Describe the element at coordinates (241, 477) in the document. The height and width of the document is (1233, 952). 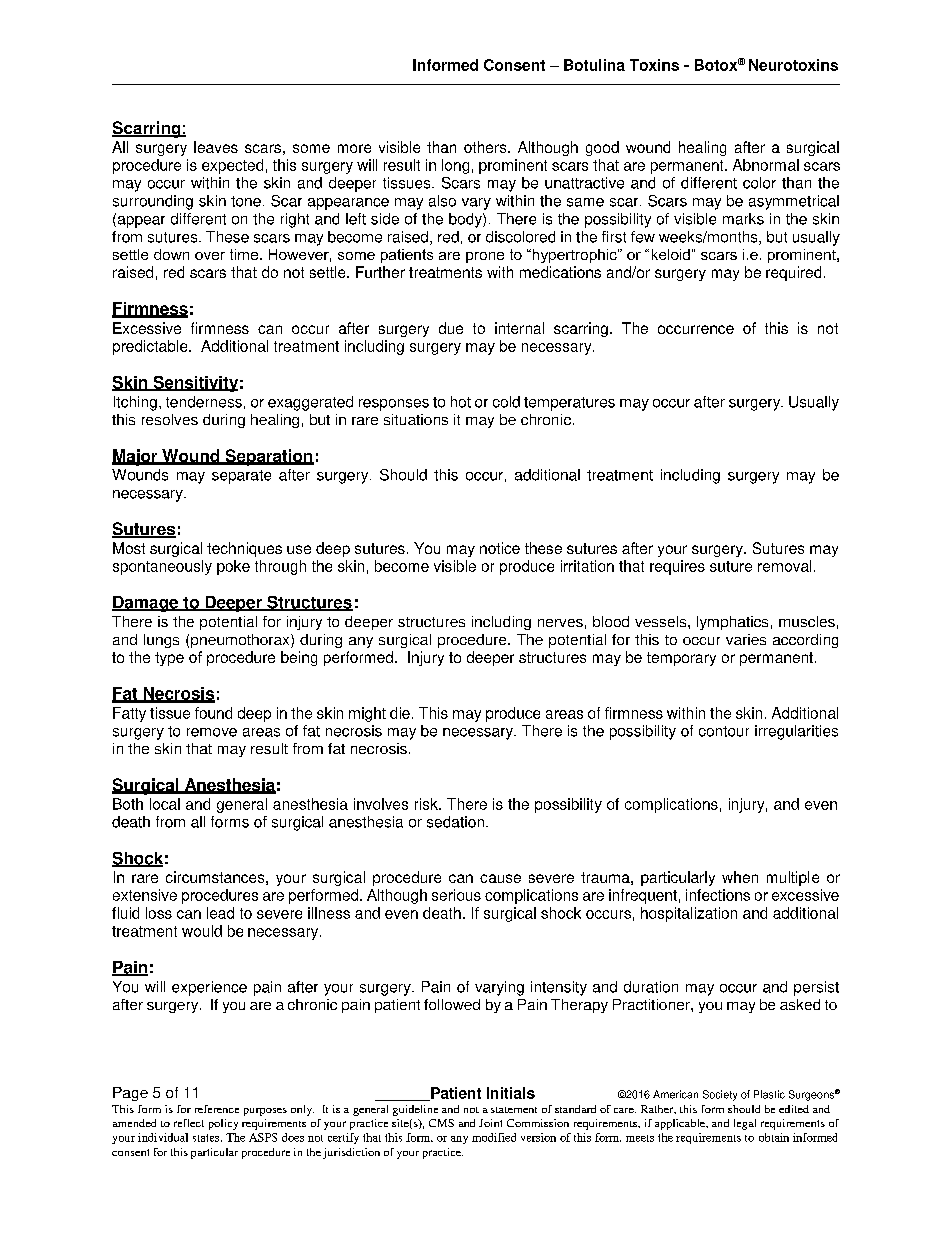
I see `separate` at that location.
